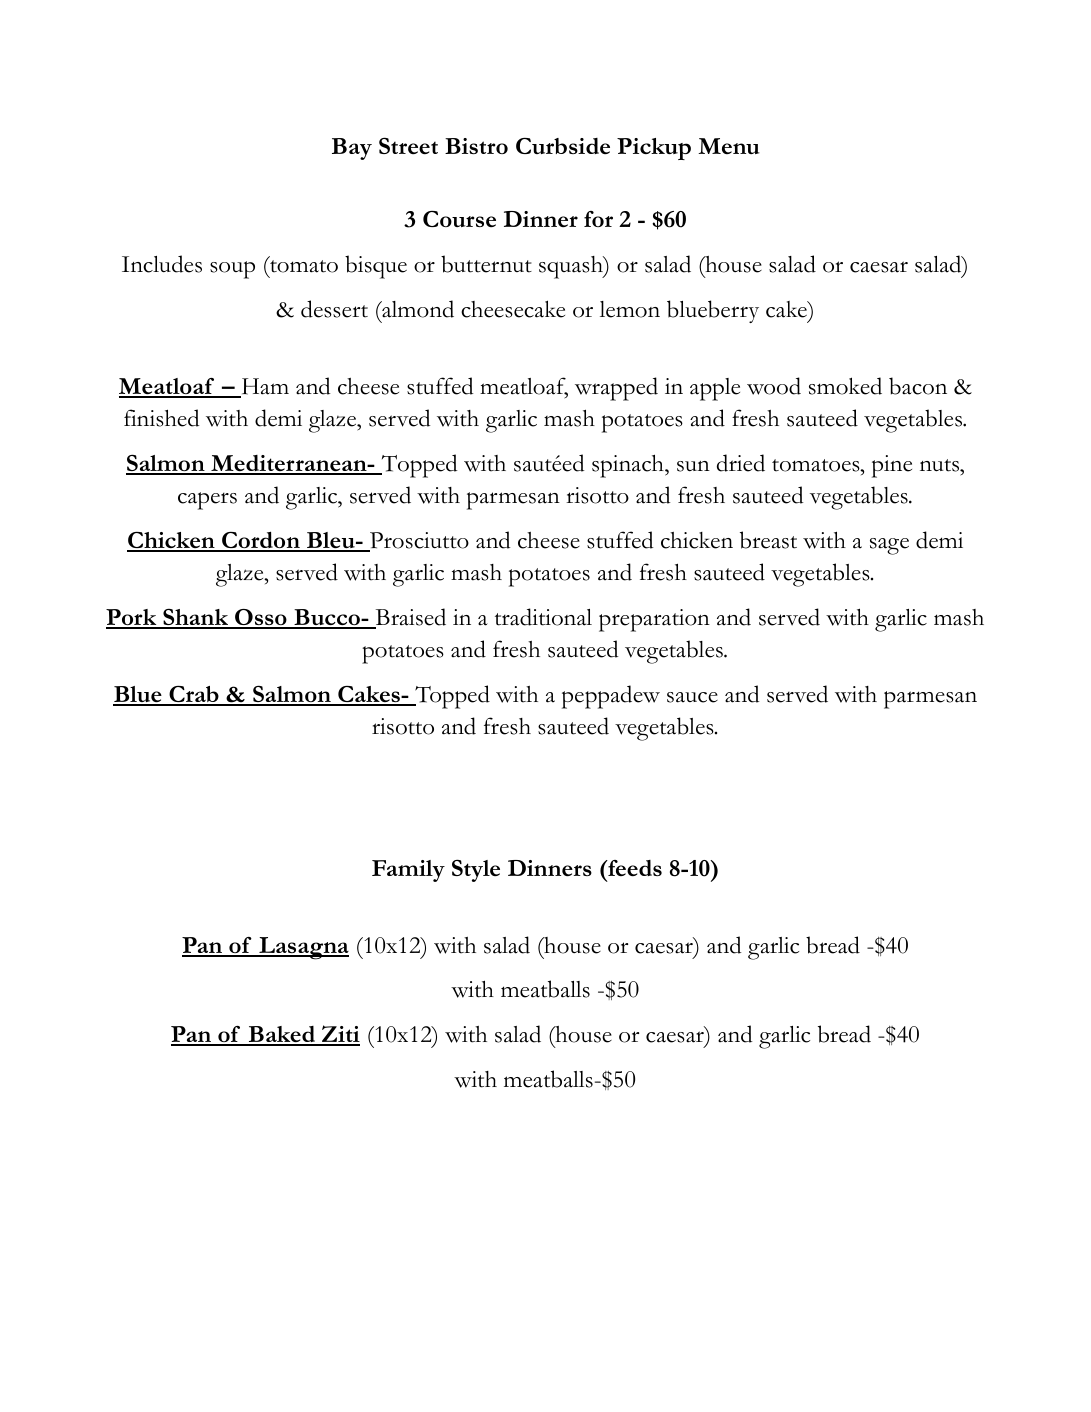 This screenshot has height=1412, width=1091. Describe the element at coordinates (692, 697) in the screenshot. I see `sauce` at that location.
